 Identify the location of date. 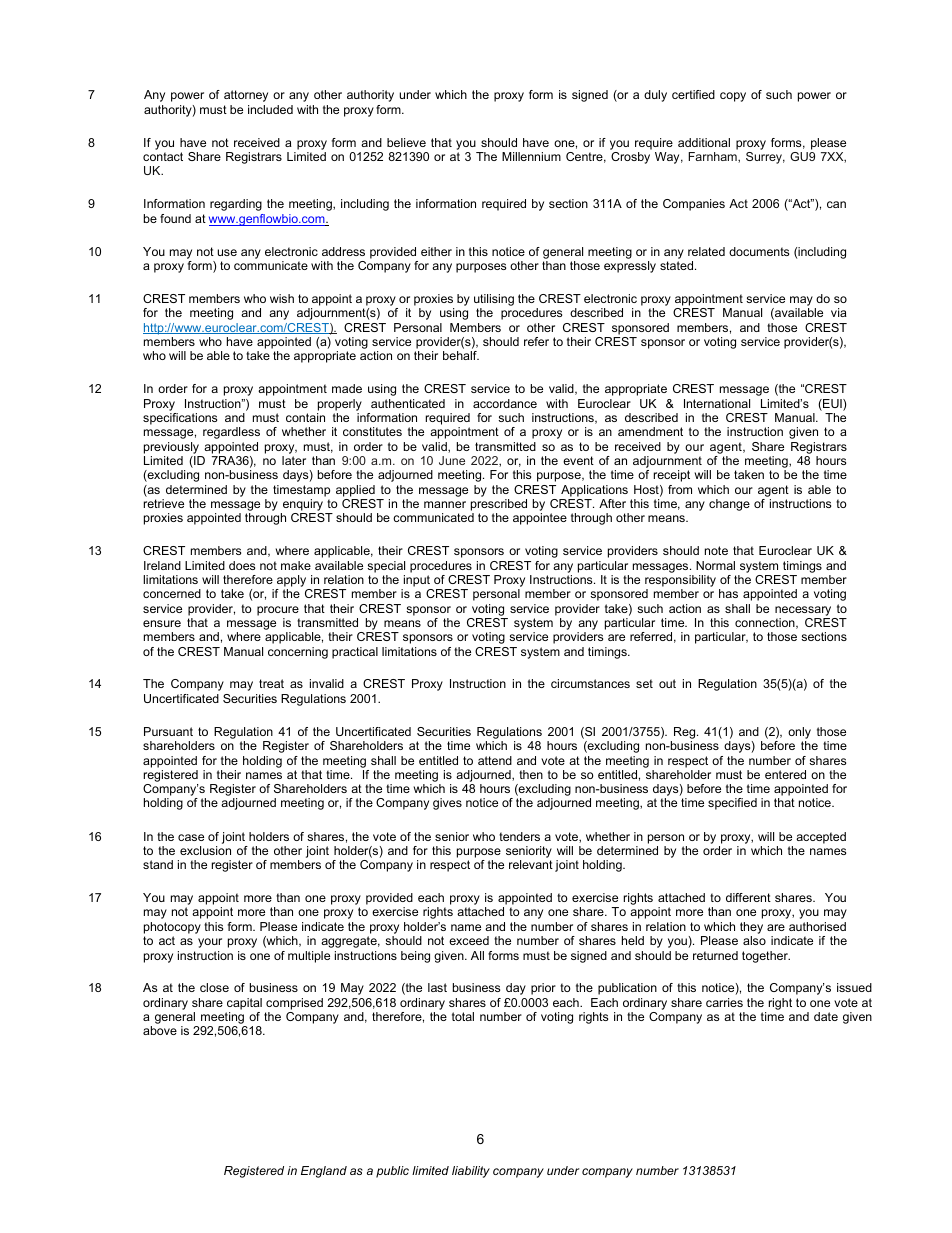
(826, 1016).
